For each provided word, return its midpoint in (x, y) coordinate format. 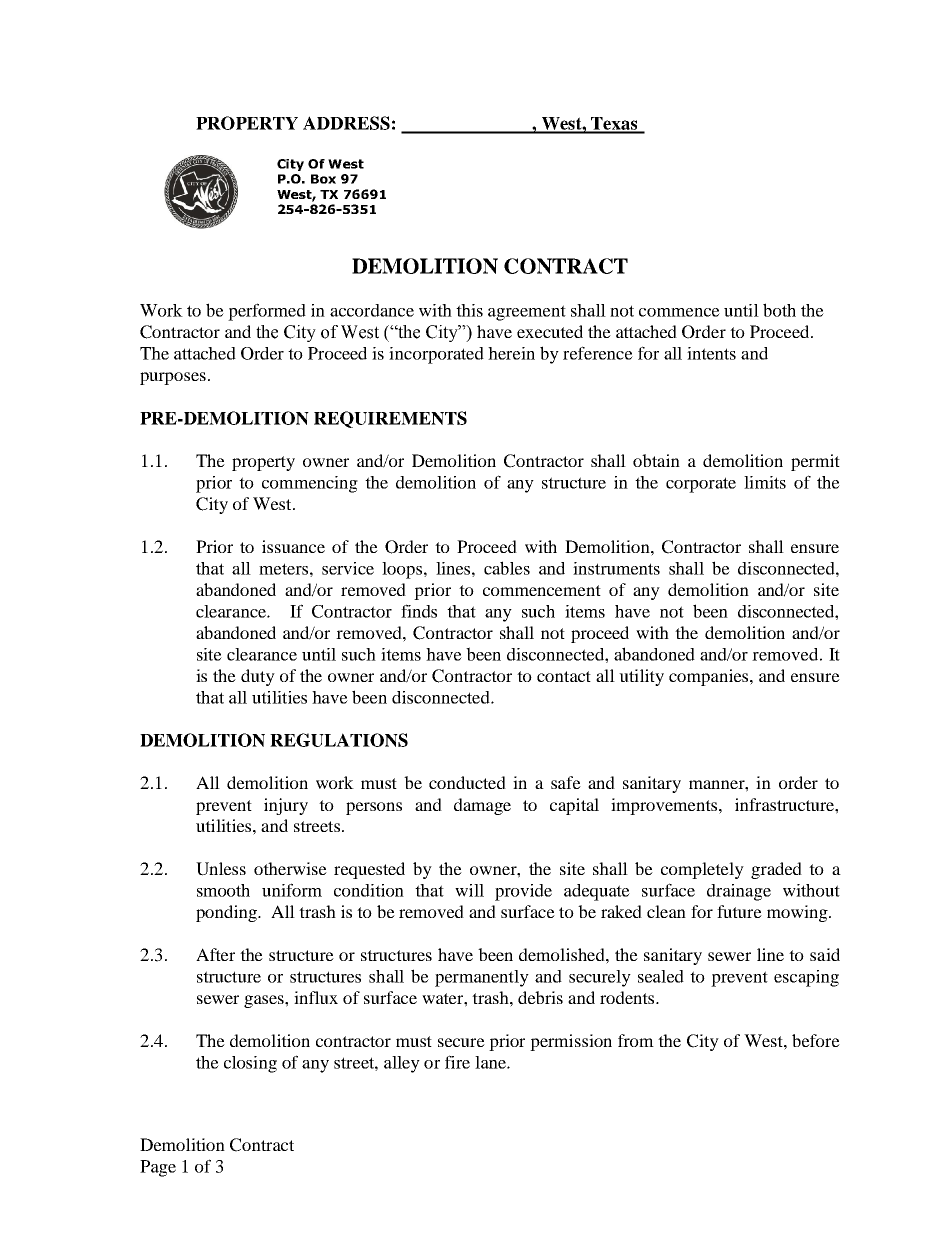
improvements (665, 806)
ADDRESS (346, 123)
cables (507, 568)
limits (765, 482)
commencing (310, 484)
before (816, 1040)
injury (286, 806)
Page (158, 1168)
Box (323, 179)
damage (482, 806)
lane (491, 1062)
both (779, 310)
